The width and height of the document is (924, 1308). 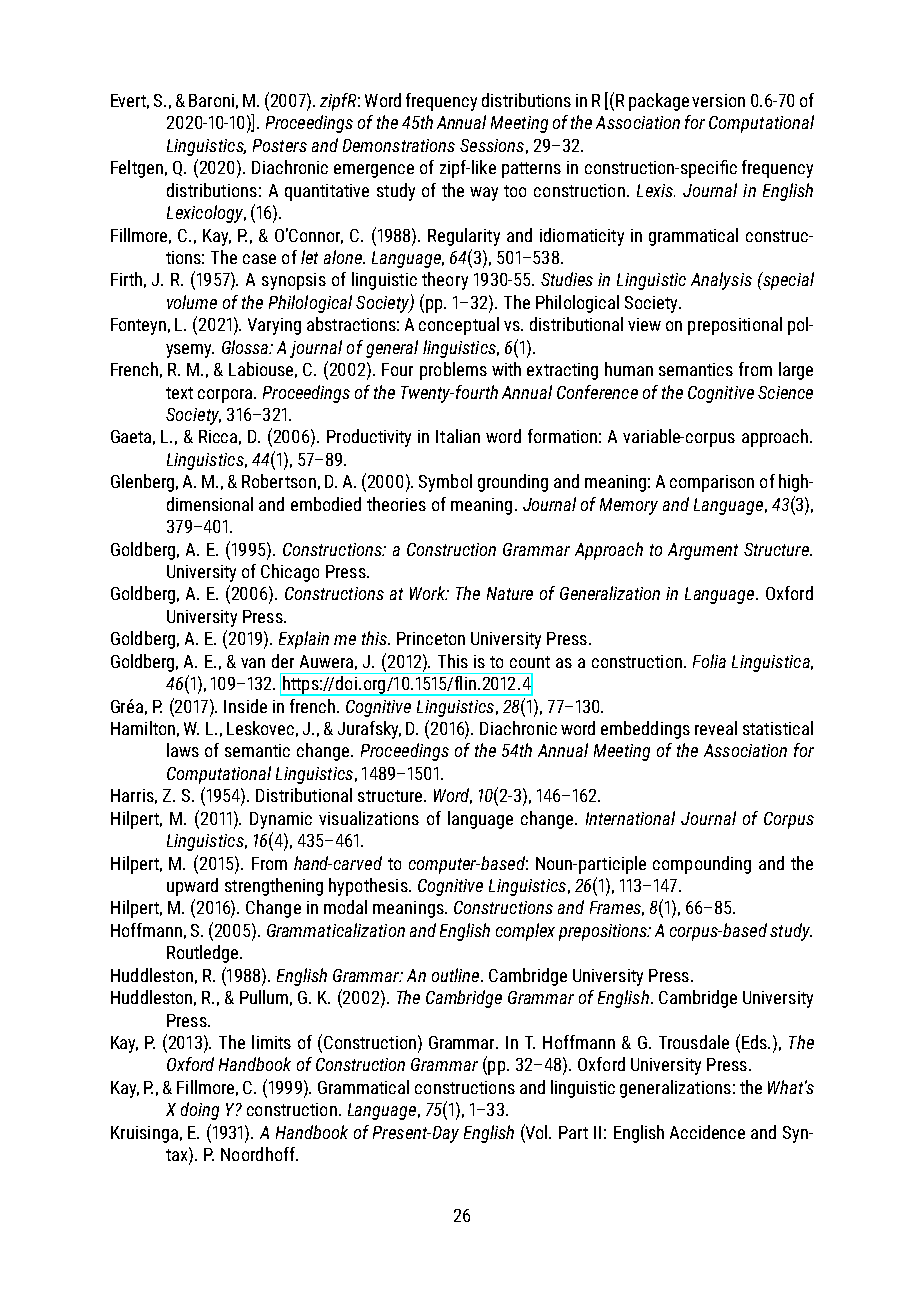 What do you see at coordinates (755, 1042) in the document?
I see `Eds` at bounding box center [755, 1042].
